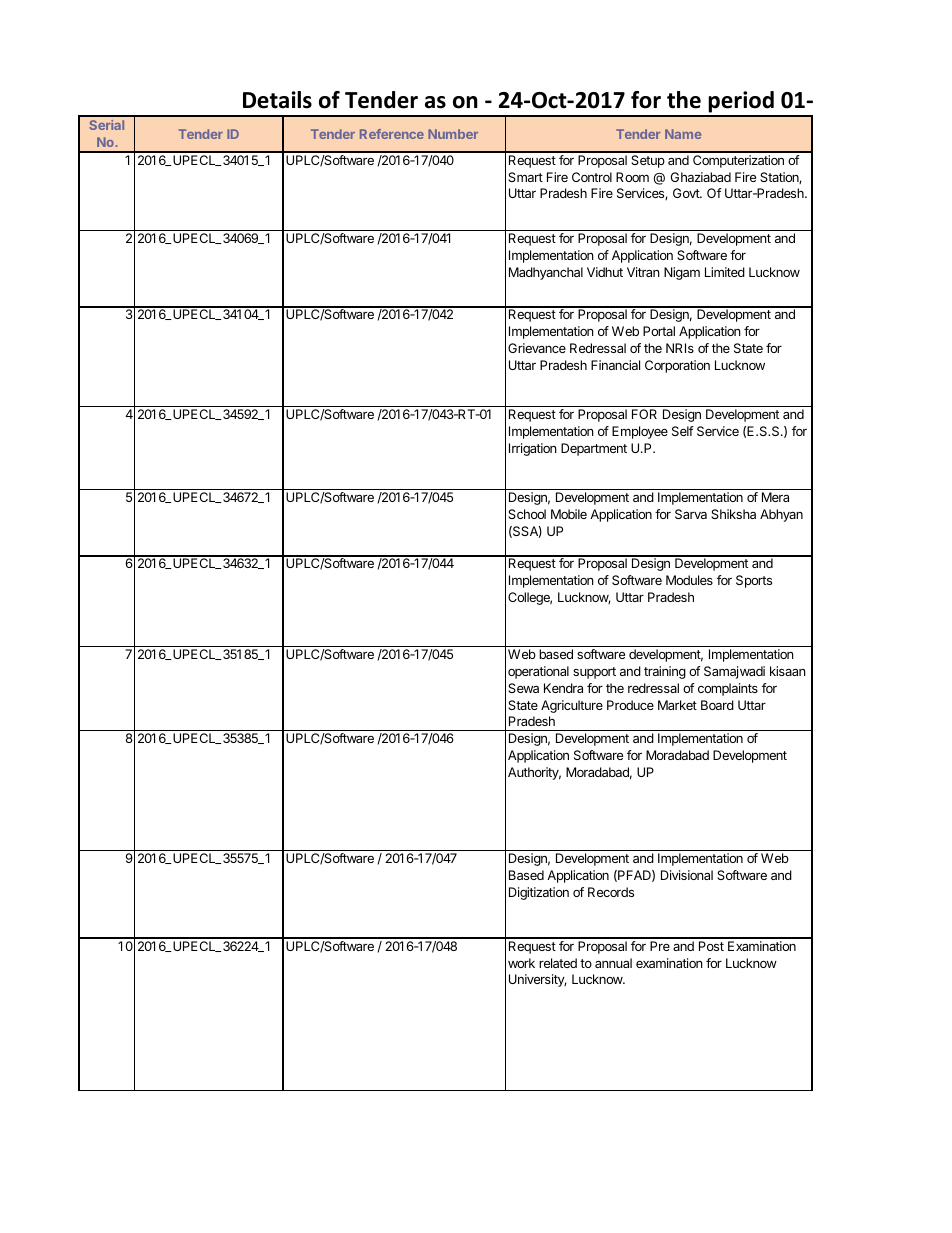 This screenshot has width=952, height=1233. Describe the element at coordinates (106, 125) in the screenshot. I see `Serial` at that location.
